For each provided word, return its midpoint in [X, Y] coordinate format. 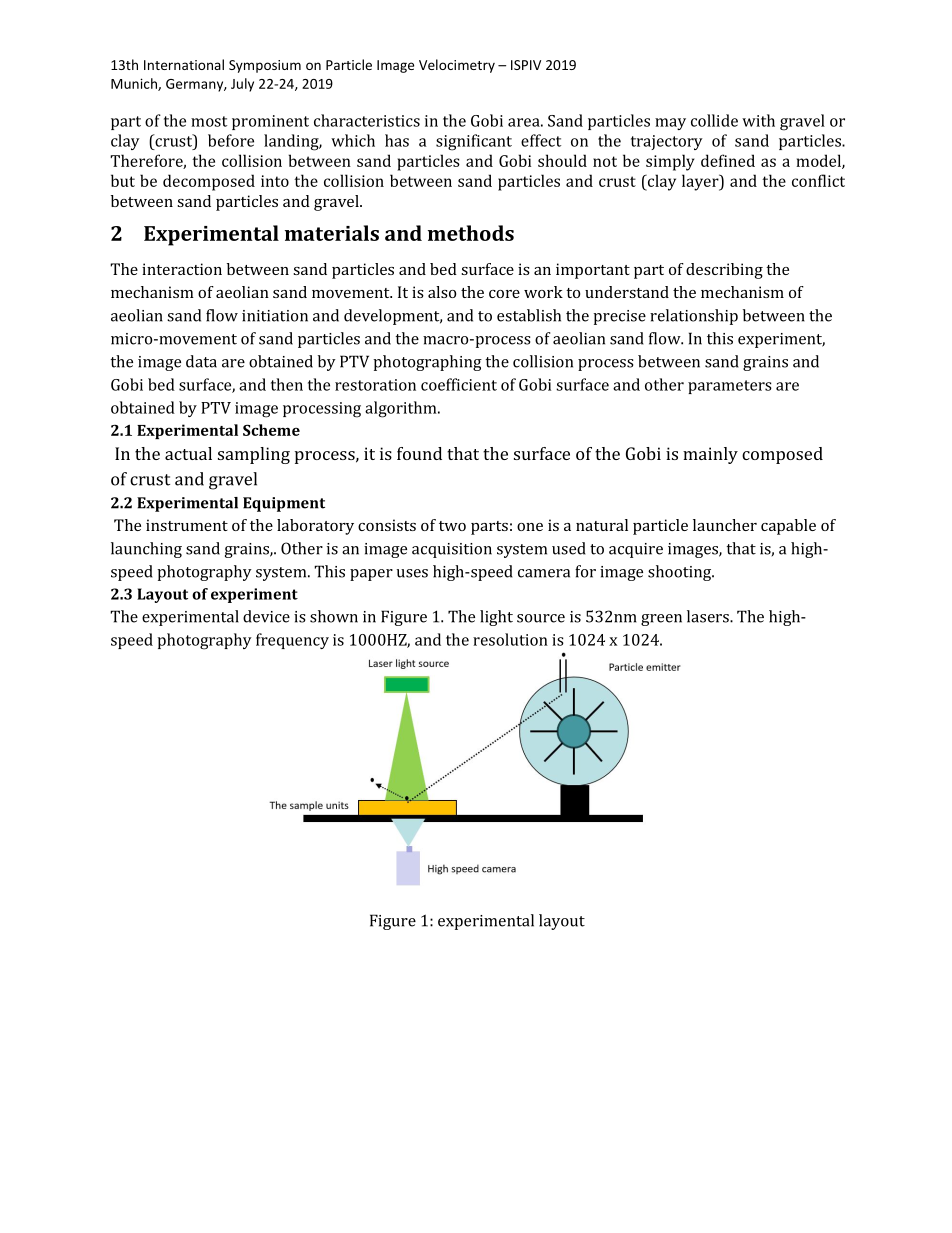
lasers [709, 616]
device [266, 616]
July [242, 85]
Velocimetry [457, 66]
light [496, 618]
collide [714, 120]
